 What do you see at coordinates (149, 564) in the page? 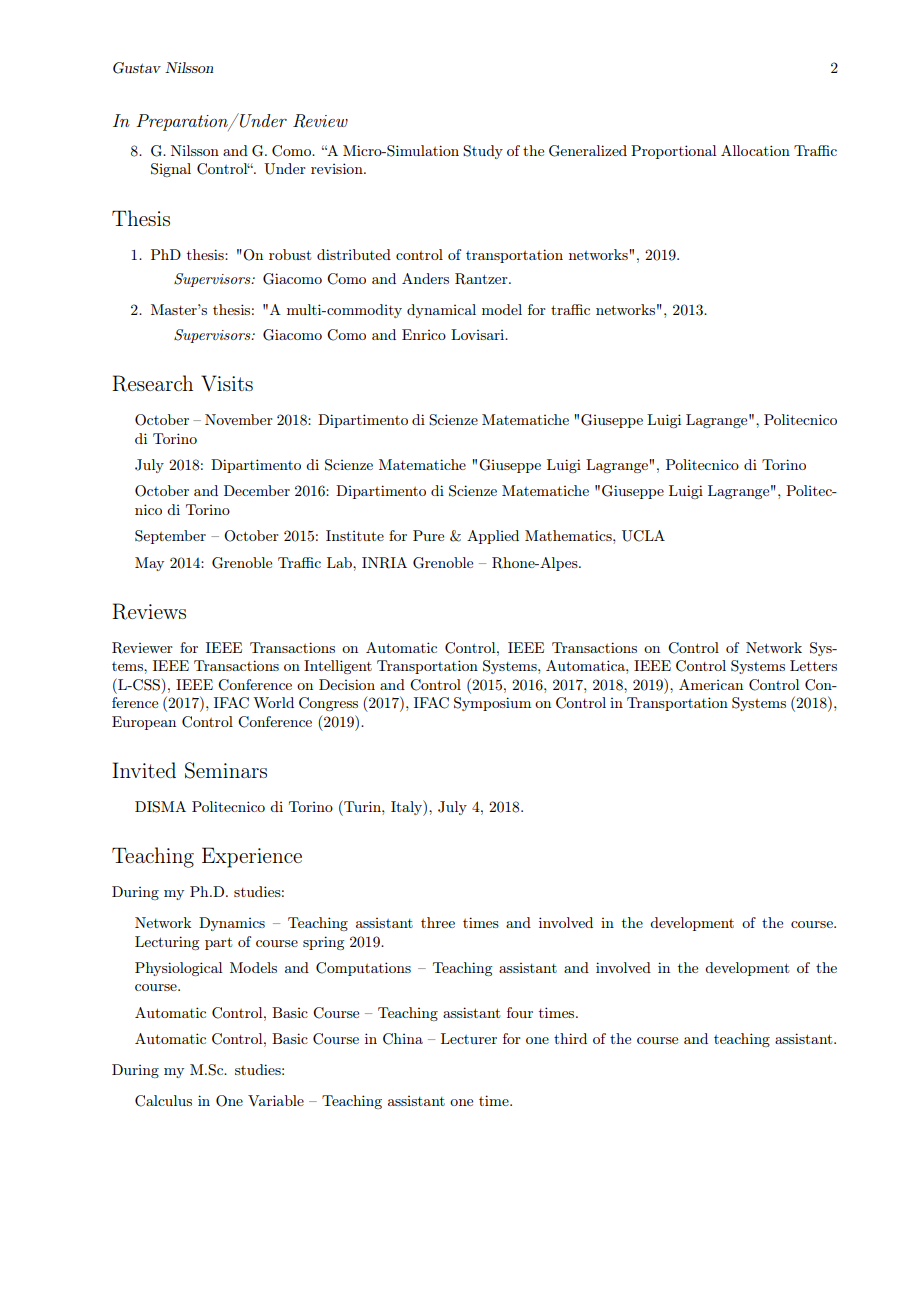
I see `May` at bounding box center [149, 564].
